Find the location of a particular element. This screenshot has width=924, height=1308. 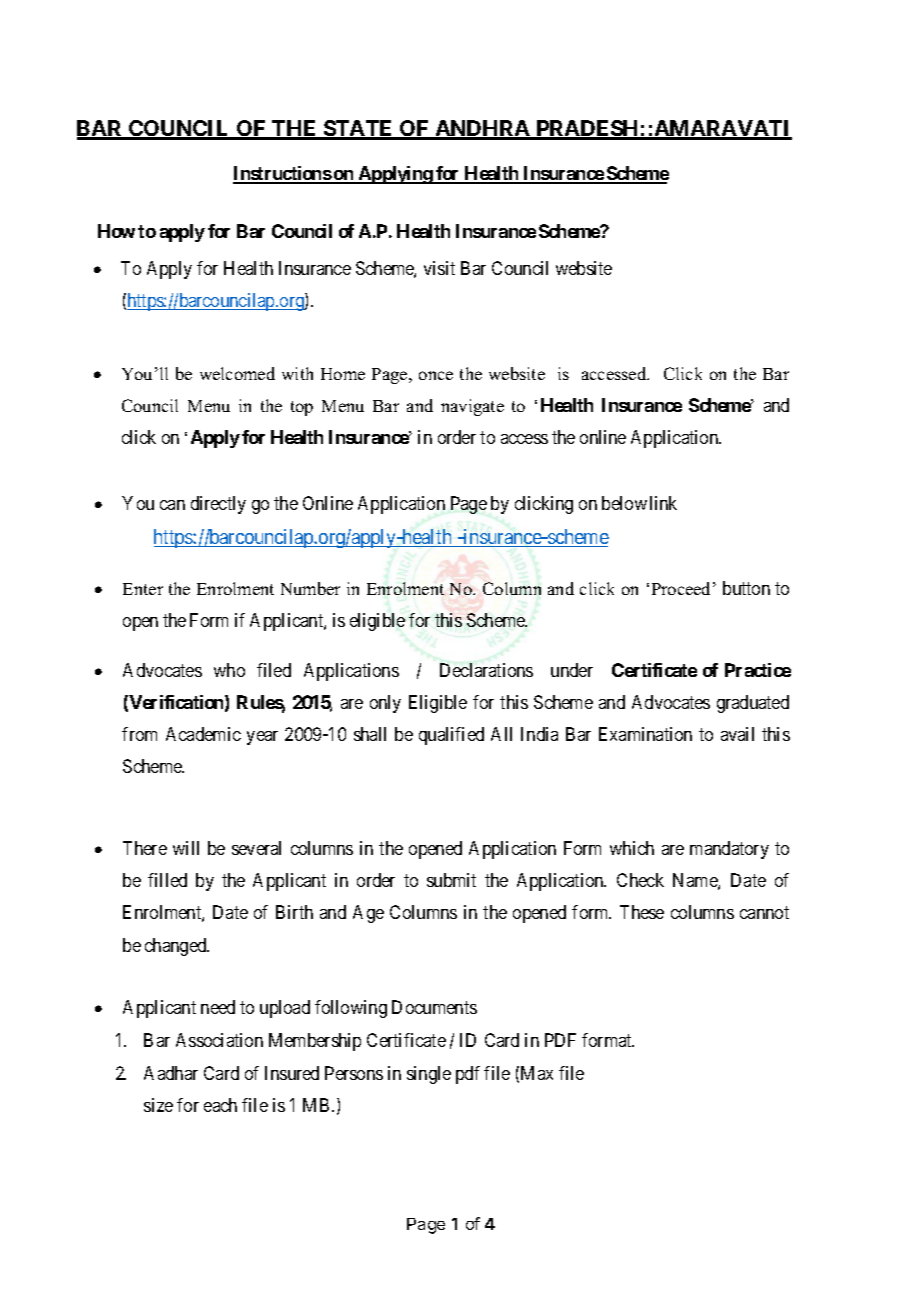

Practice is located at coordinates (758, 670).
